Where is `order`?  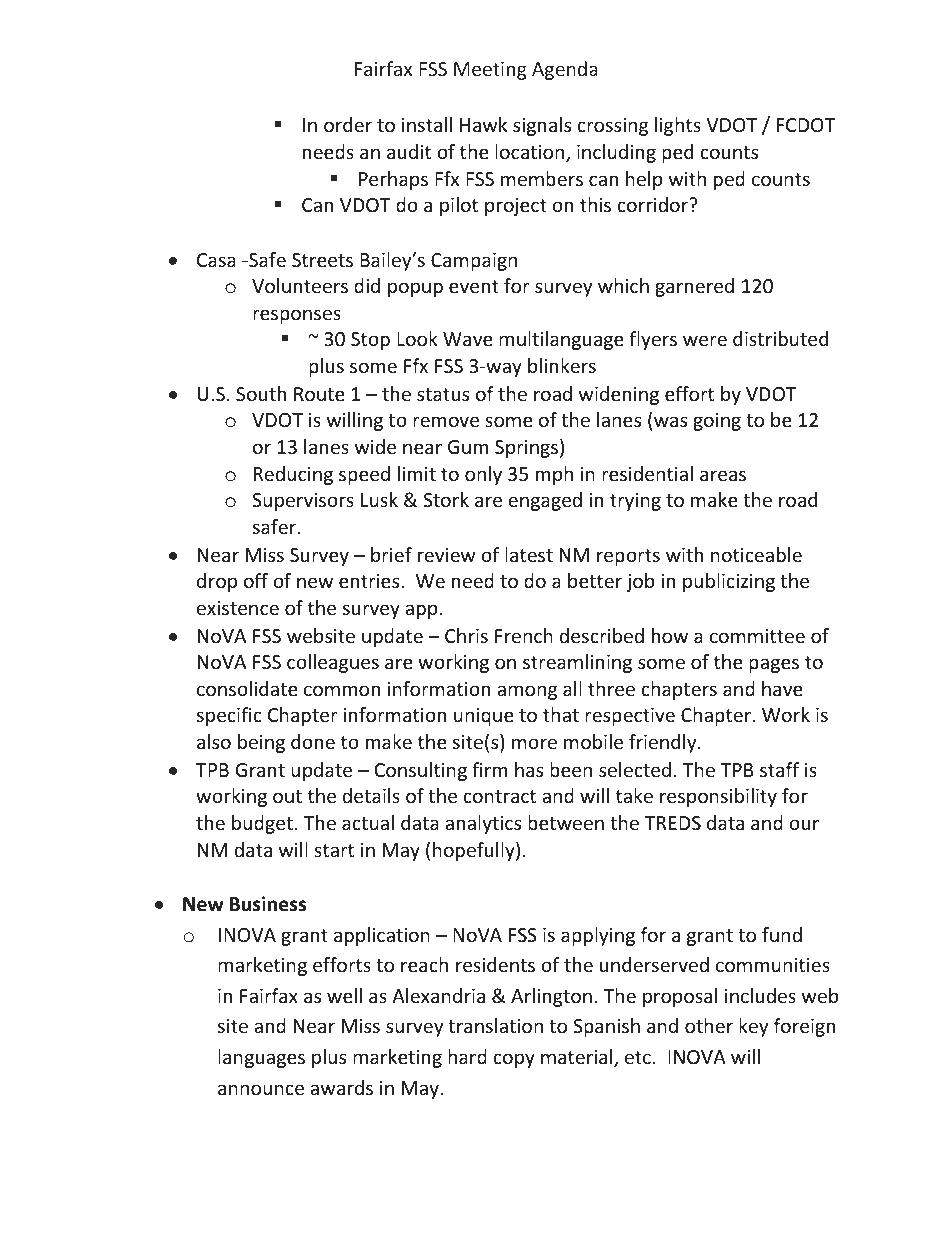 order is located at coordinates (348, 124).
